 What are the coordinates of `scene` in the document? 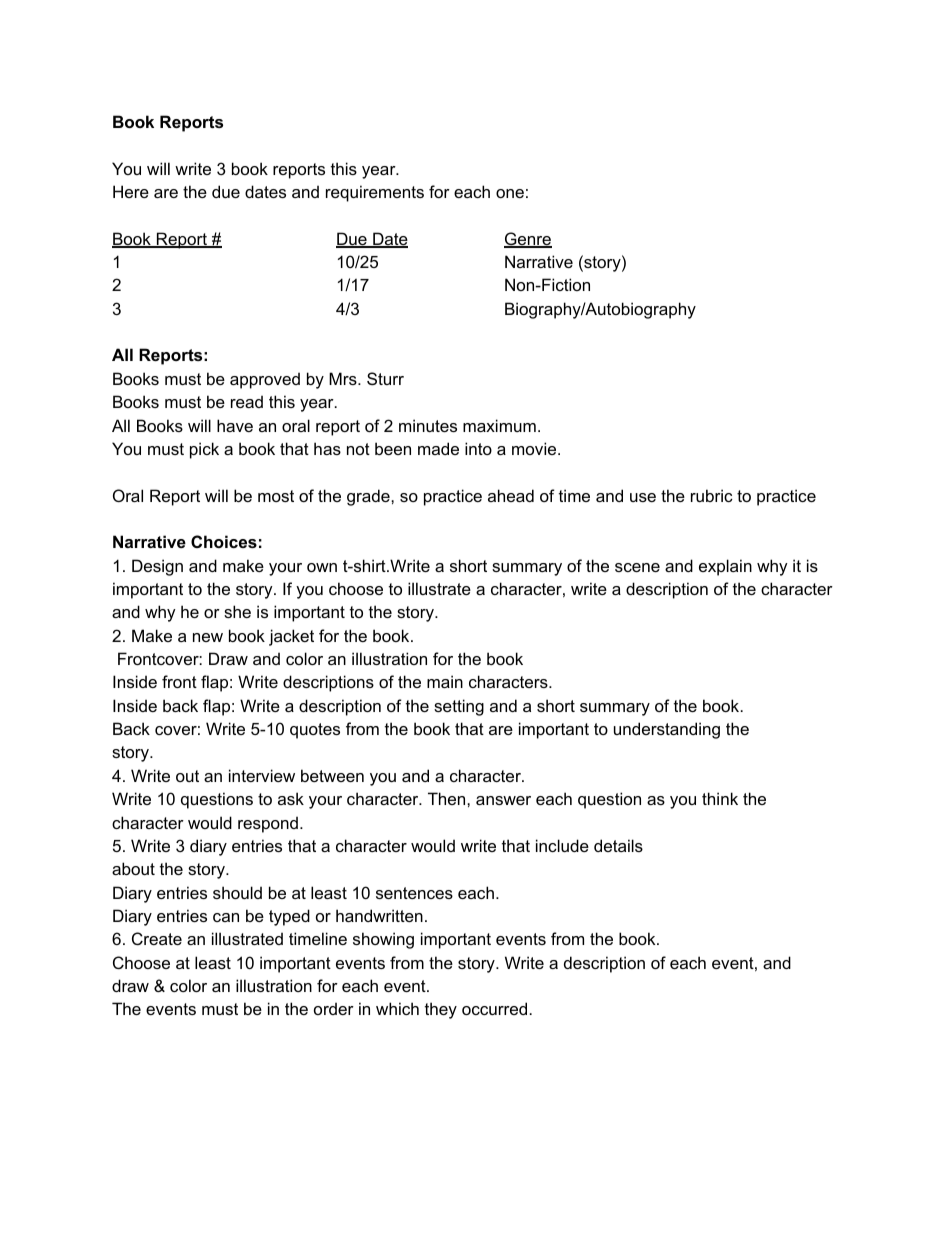 It's located at (637, 567).
